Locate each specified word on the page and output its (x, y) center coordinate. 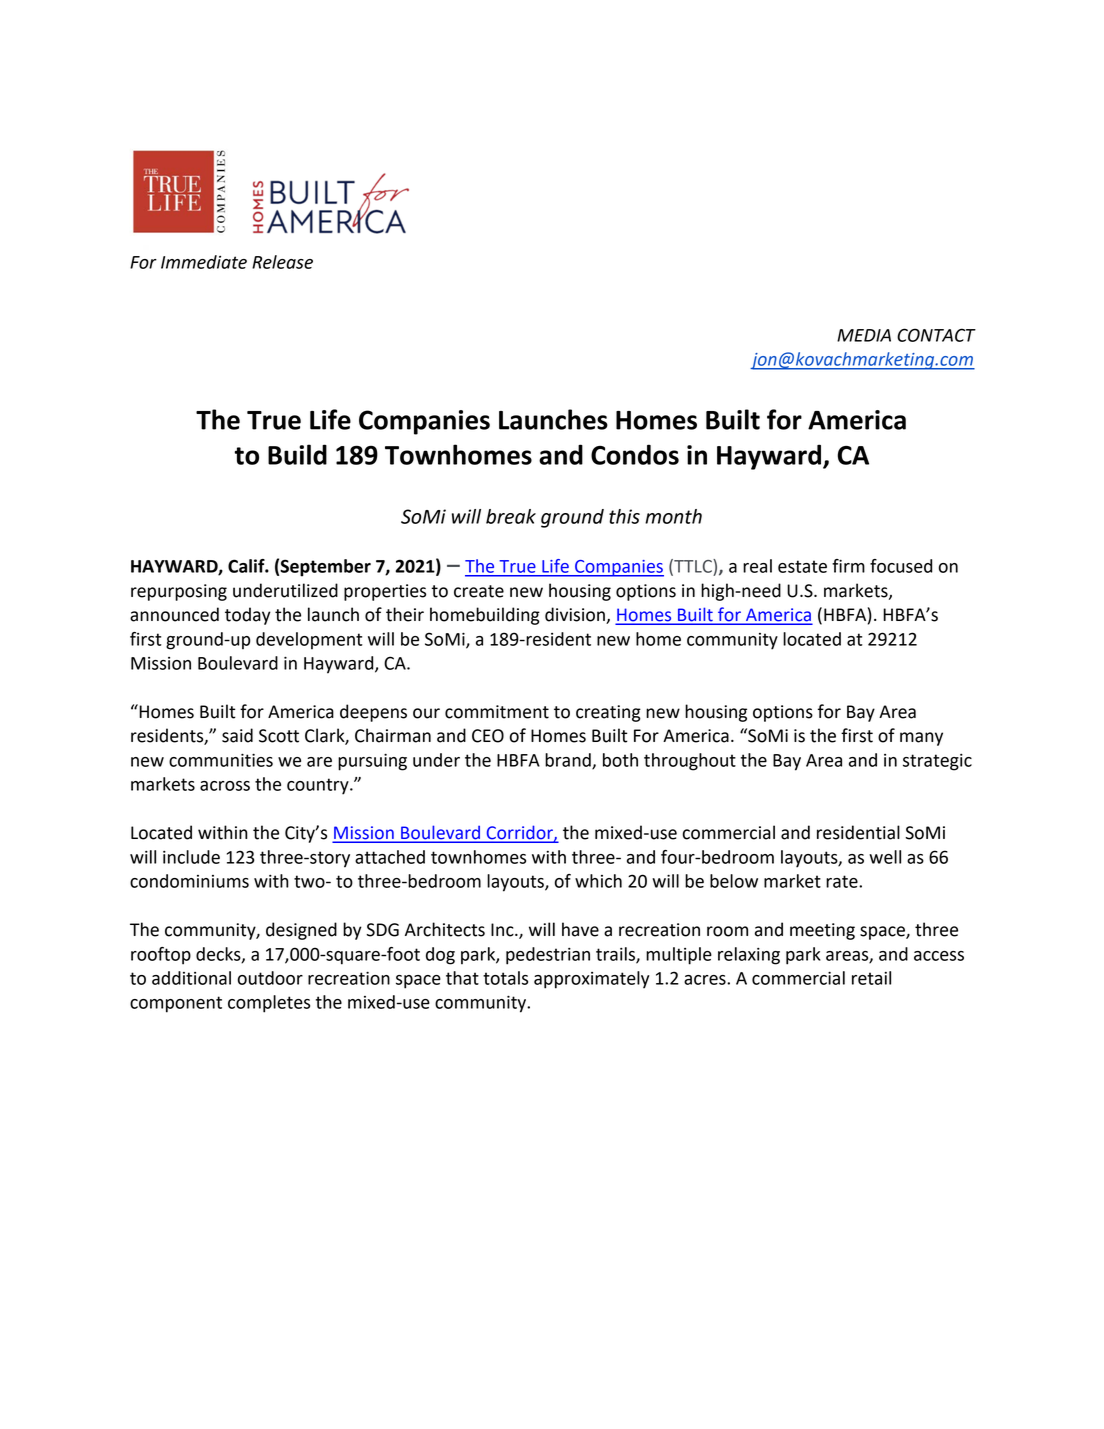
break (511, 516)
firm (848, 566)
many (921, 739)
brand (569, 761)
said (237, 735)
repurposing (179, 592)
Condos (635, 454)
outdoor (270, 978)
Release (282, 262)
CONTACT (936, 335)
